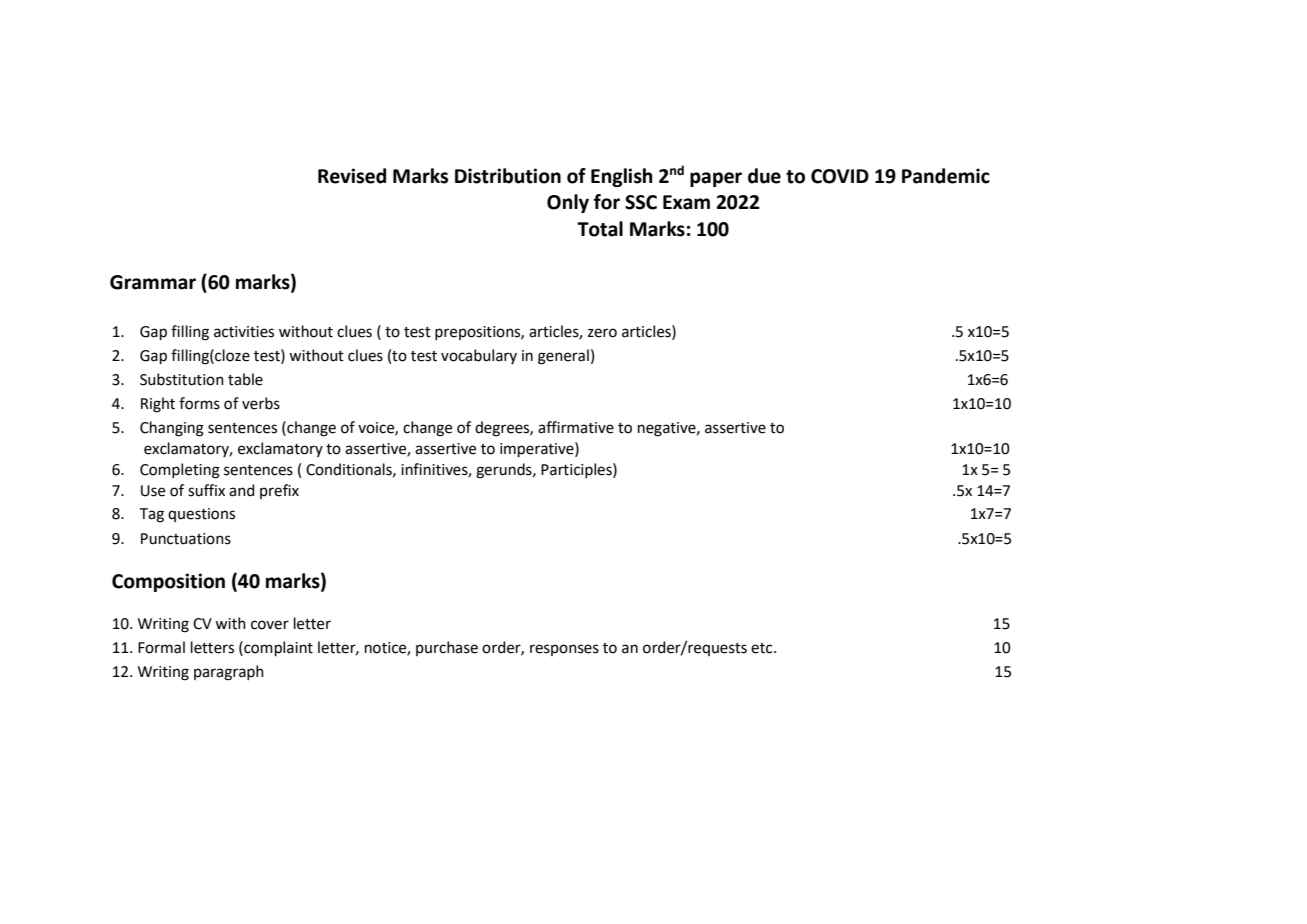 The image size is (1307, 924). I want to click on general, so click(563, 357).
